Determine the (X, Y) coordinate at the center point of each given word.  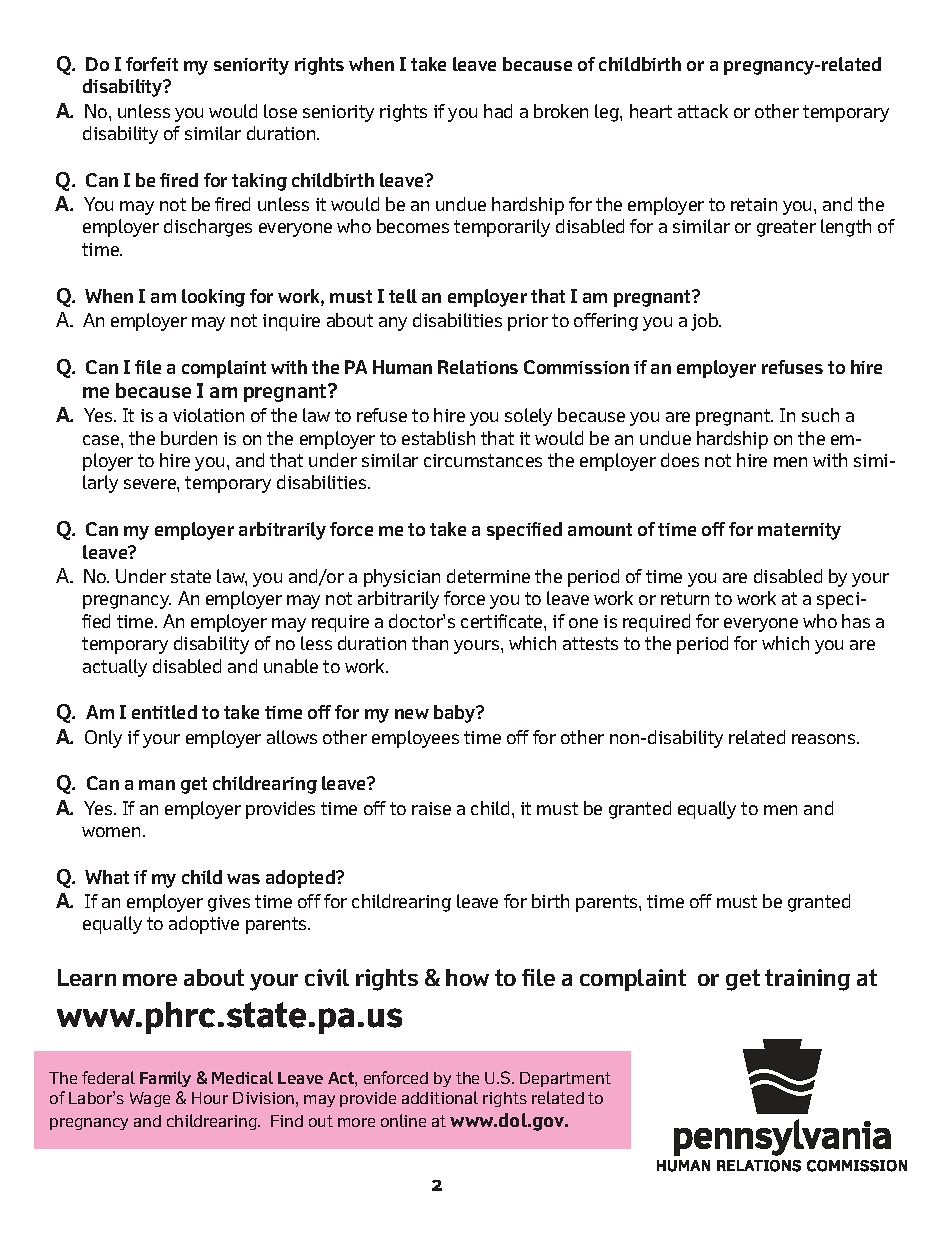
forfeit (152, 64)
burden (189, 438)
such (820, 415)
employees (415, 739)
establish (438, 438)
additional (440, 1097)
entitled (164, 712)
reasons (825, 739)
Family (165, 1079)
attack (703, 111)
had (498, 111)
